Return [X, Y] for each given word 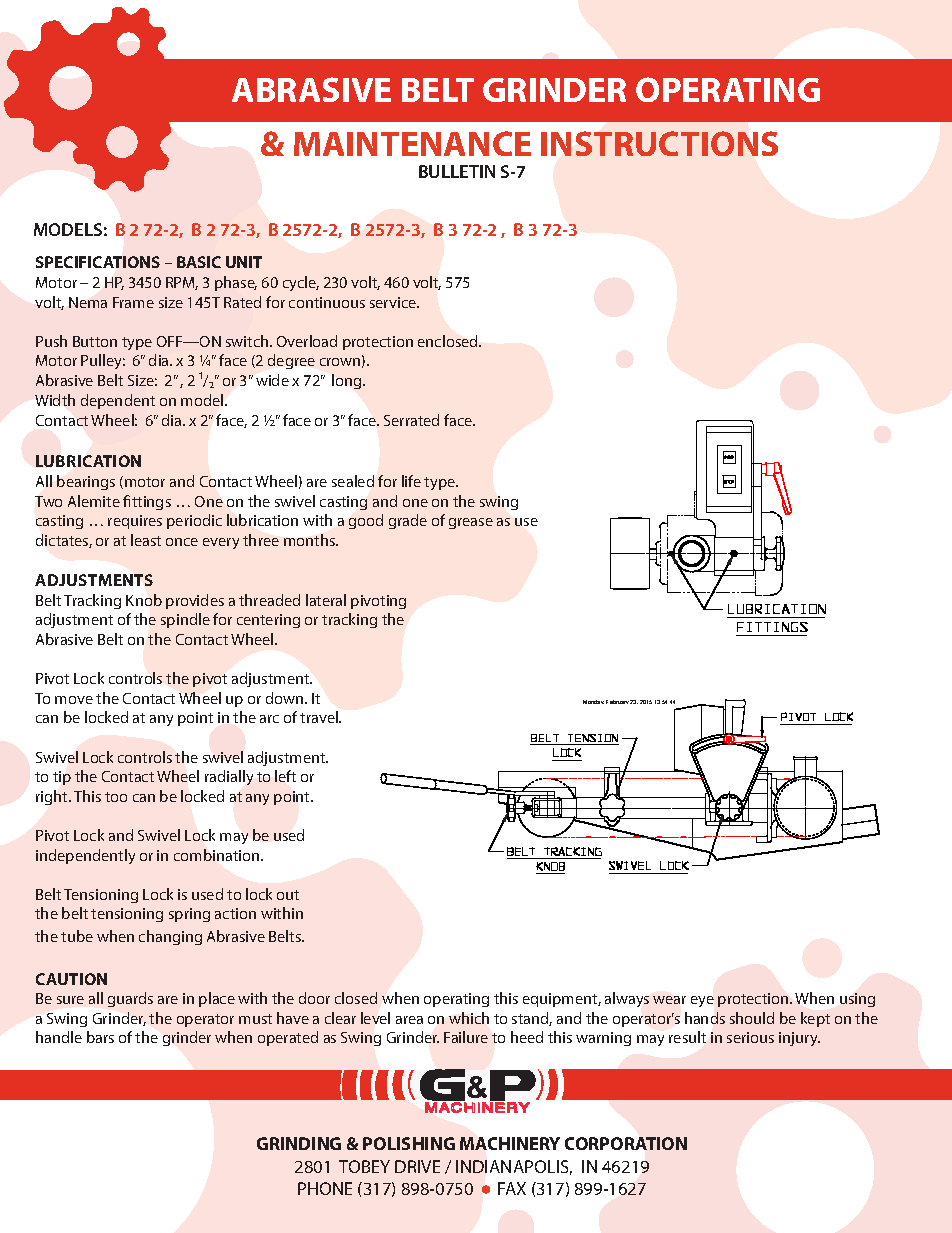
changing [170, 937]
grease [471, 523]
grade [408, 521]
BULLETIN [457, 171]
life [411, 481]
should [752, 1018]
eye [702, 1001]
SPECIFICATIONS [98, 262]
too [116, 797]
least [146, 540]
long [348, 381]
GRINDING [299, 1143]
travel [320, 717]
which [469, 1018]
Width [55, 400]
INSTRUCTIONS [659, 143]
